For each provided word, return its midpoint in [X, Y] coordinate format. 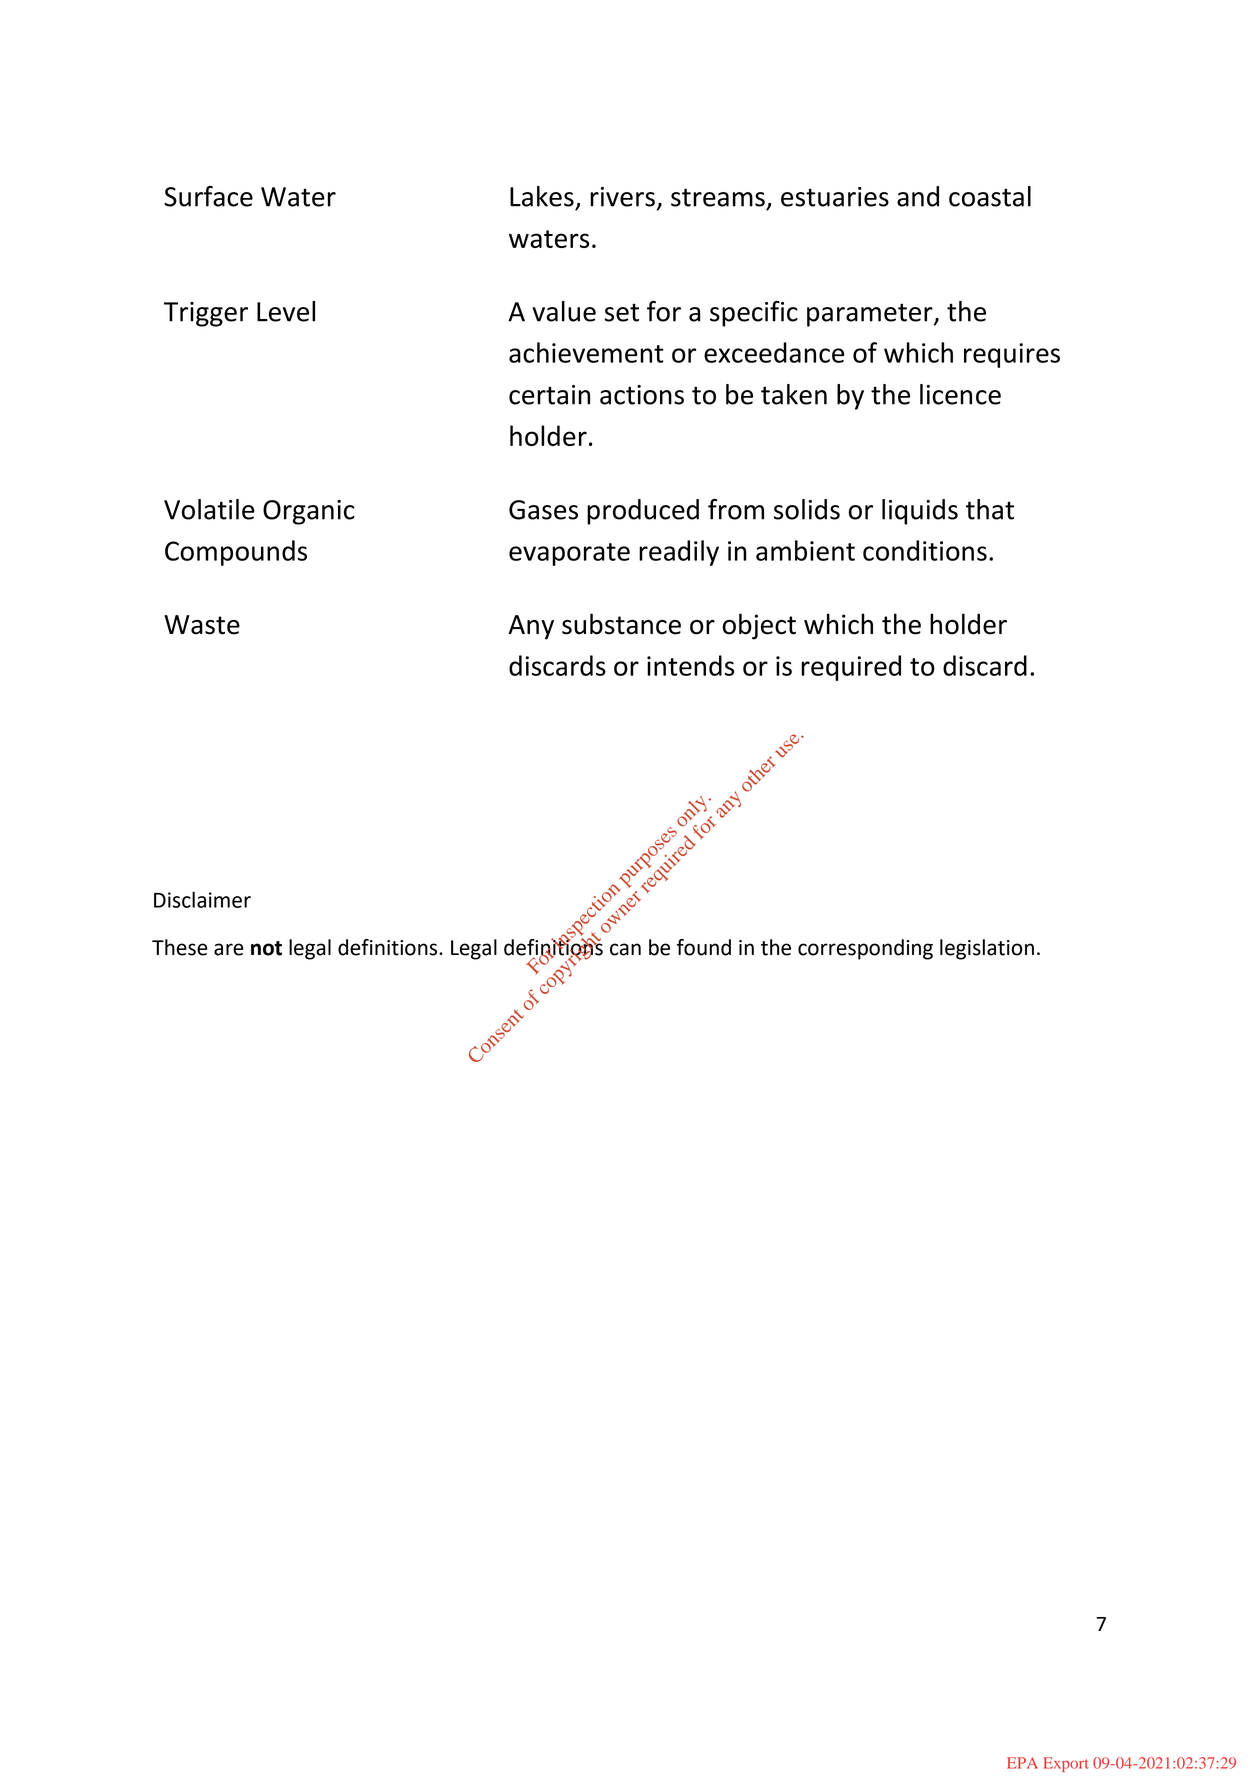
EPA [1022, 1763]
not [266, 948]
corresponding [865, 949]
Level [286, 311]
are [229, 949]
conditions [925, 550]
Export [1065, 1764]
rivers [622, 197]
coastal [990, 196]
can [625, 949]
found [704, 947]
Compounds [236, 553]
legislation [987, 949]
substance [621, 624]
